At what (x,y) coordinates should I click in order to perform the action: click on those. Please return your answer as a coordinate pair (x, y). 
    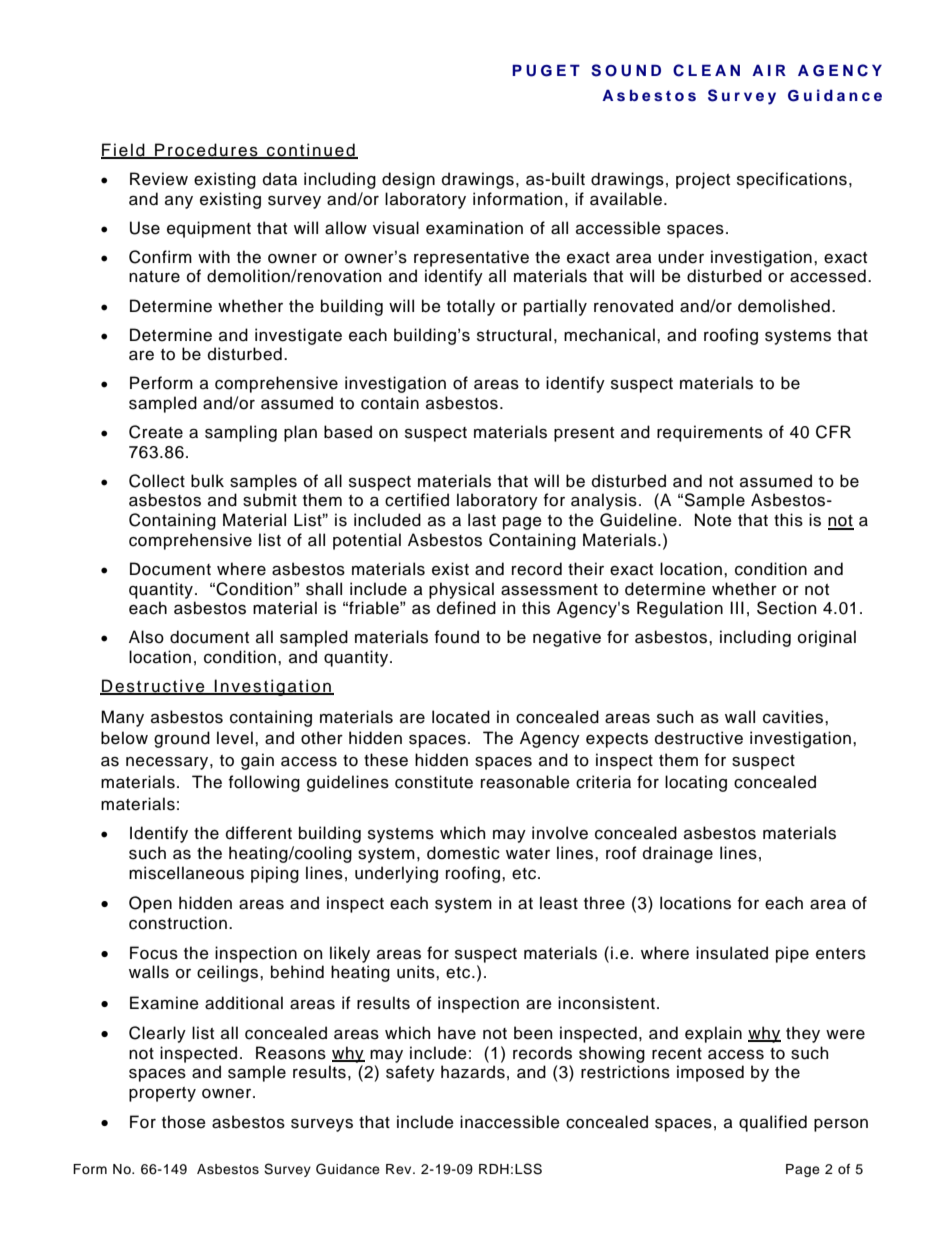
    Looking at the image, I should click on (184, 1122).
